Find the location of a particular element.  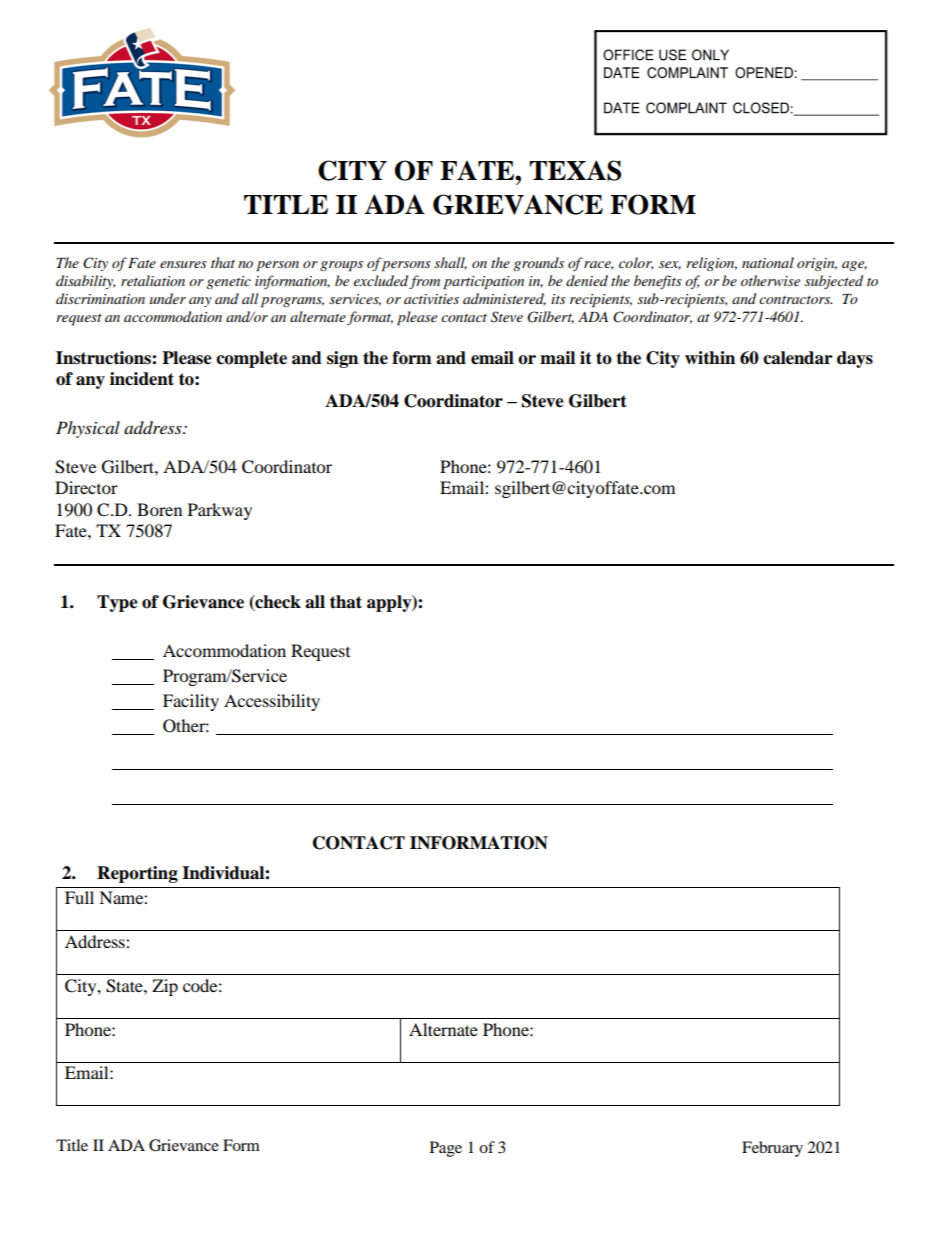

Zip is located at coordinates (165, 987).
